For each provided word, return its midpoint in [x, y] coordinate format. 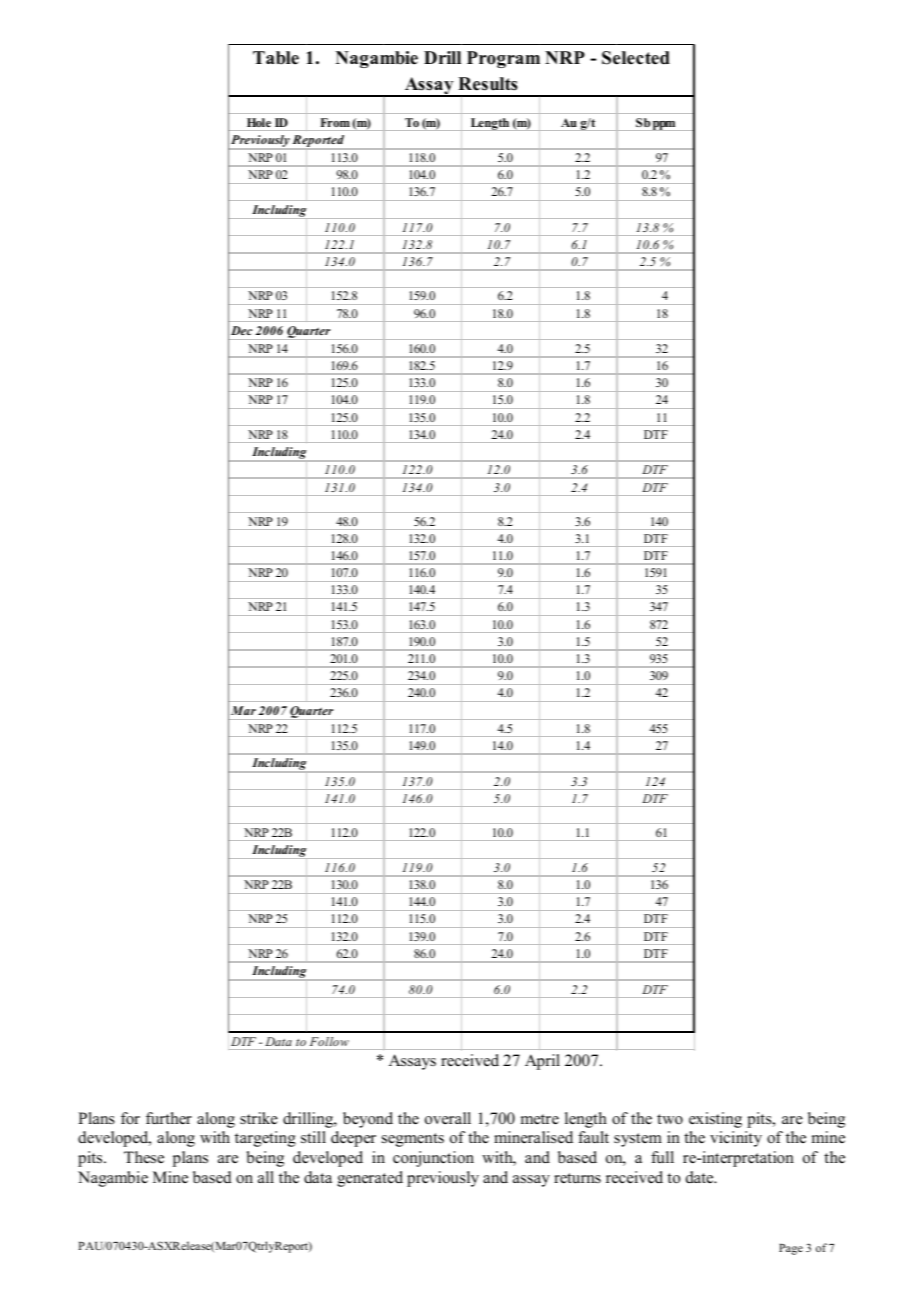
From [335, 122]
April [542, 1062]
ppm [664, 126]
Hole [259, 122]
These [144, 1157]
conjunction [433, 1159]
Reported [319, 142]
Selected [636, 58]
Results [488, 84]
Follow [329, 1041]
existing [715, 1120]
